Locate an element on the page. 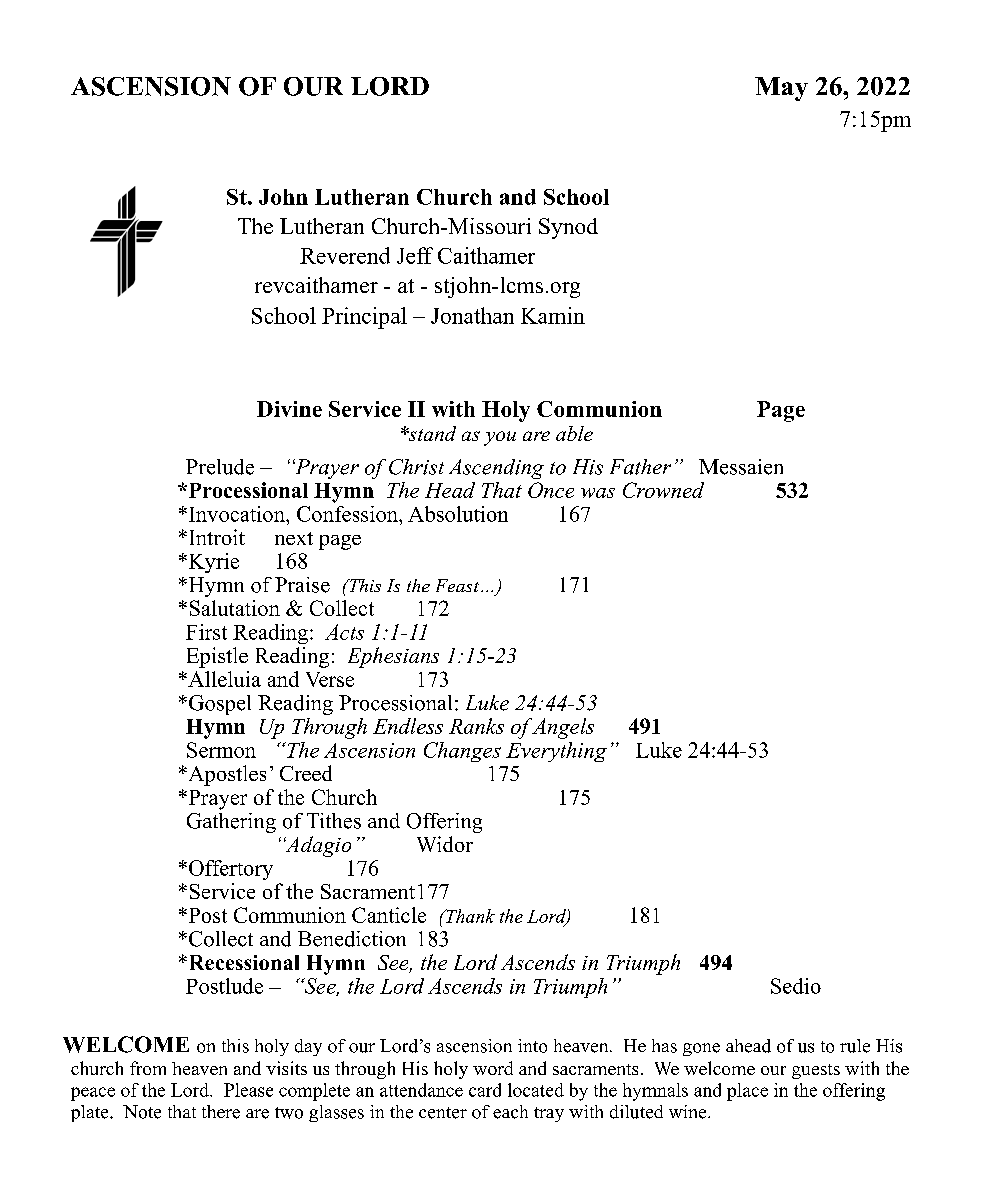 Image resolution: width=991 pixels, height=1204 pixels. from is located at coordinates (148, 1068).
